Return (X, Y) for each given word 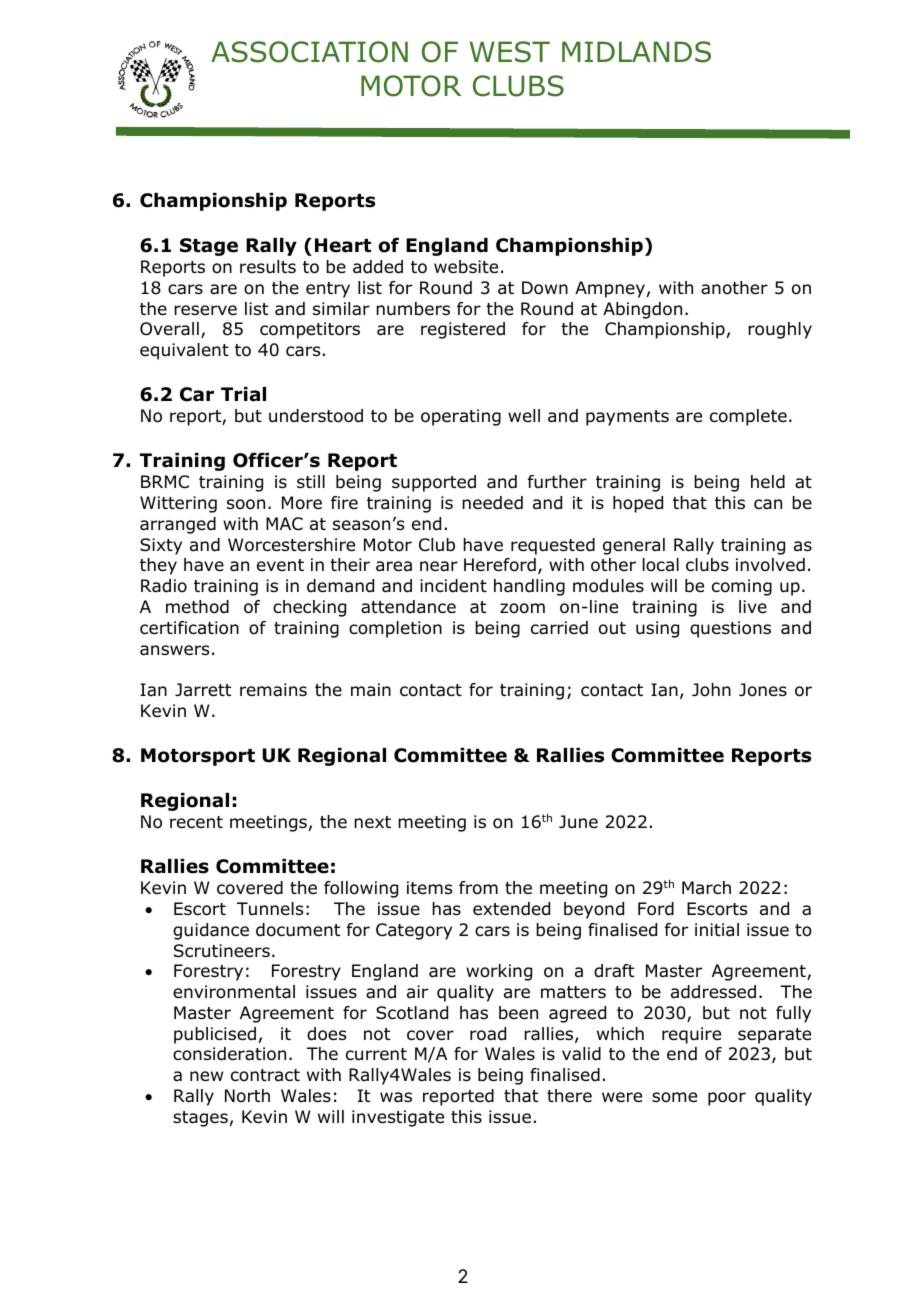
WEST (509, 52)
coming (742, 587)
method (197, 607)
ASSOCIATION (309, 52)
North (247, 1096)
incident (453, 586)
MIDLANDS (636, 52)
